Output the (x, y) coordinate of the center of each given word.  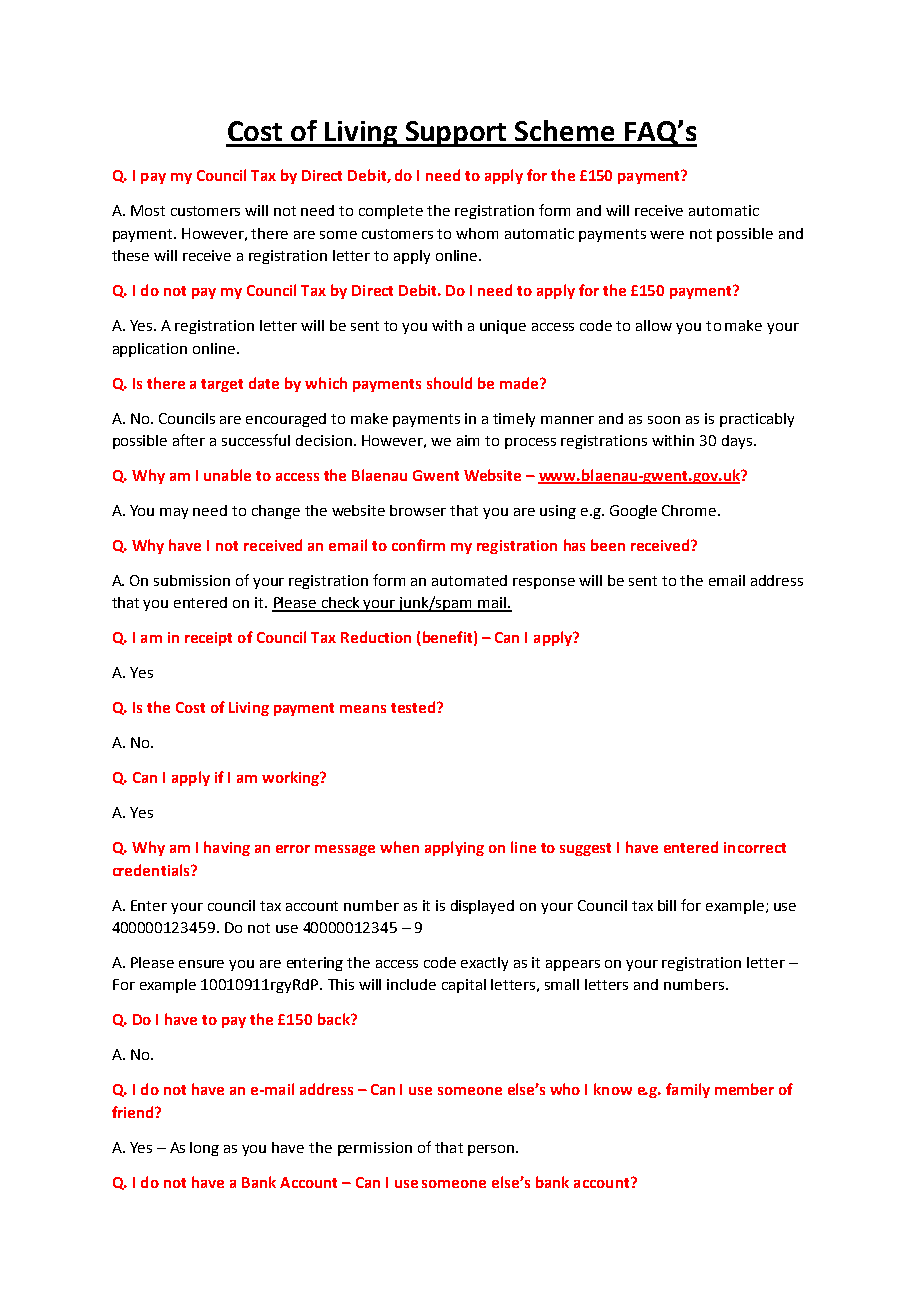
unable (227, 475)
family (688, 1090)
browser (418, 510)
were (667, 235)
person (492, 1150)
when (399, 847)
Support (456, 134)
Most (148, 210)
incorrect (755, 847)
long (204, 1149)
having (227, 848)
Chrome (690, 510)
